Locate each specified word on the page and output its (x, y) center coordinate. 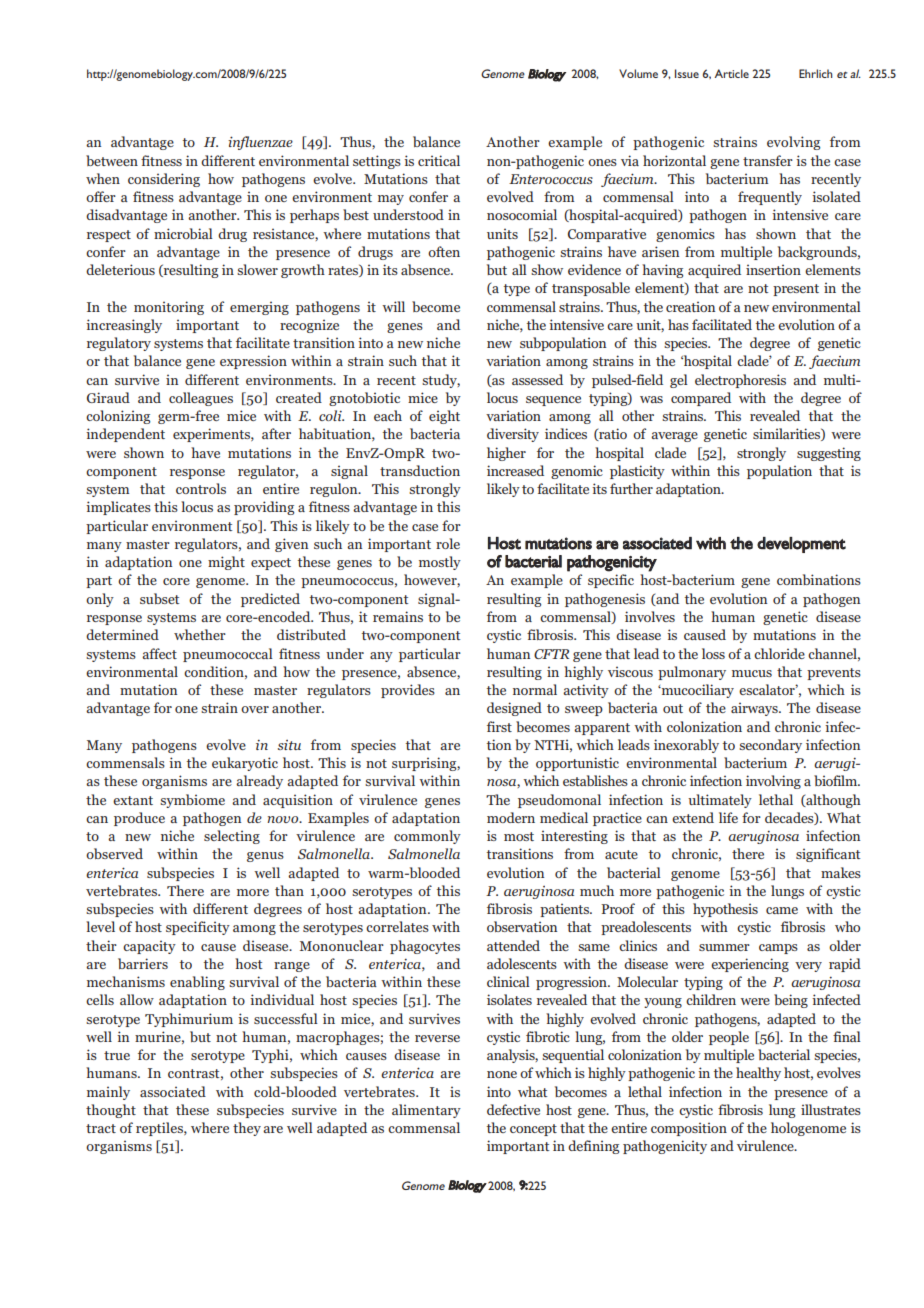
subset (159, 598)
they (247, 1129)
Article (731, 73)
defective (513, 1109)
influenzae (260, 143)
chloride (779, 653)
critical (439, 160)
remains (398, 616)
